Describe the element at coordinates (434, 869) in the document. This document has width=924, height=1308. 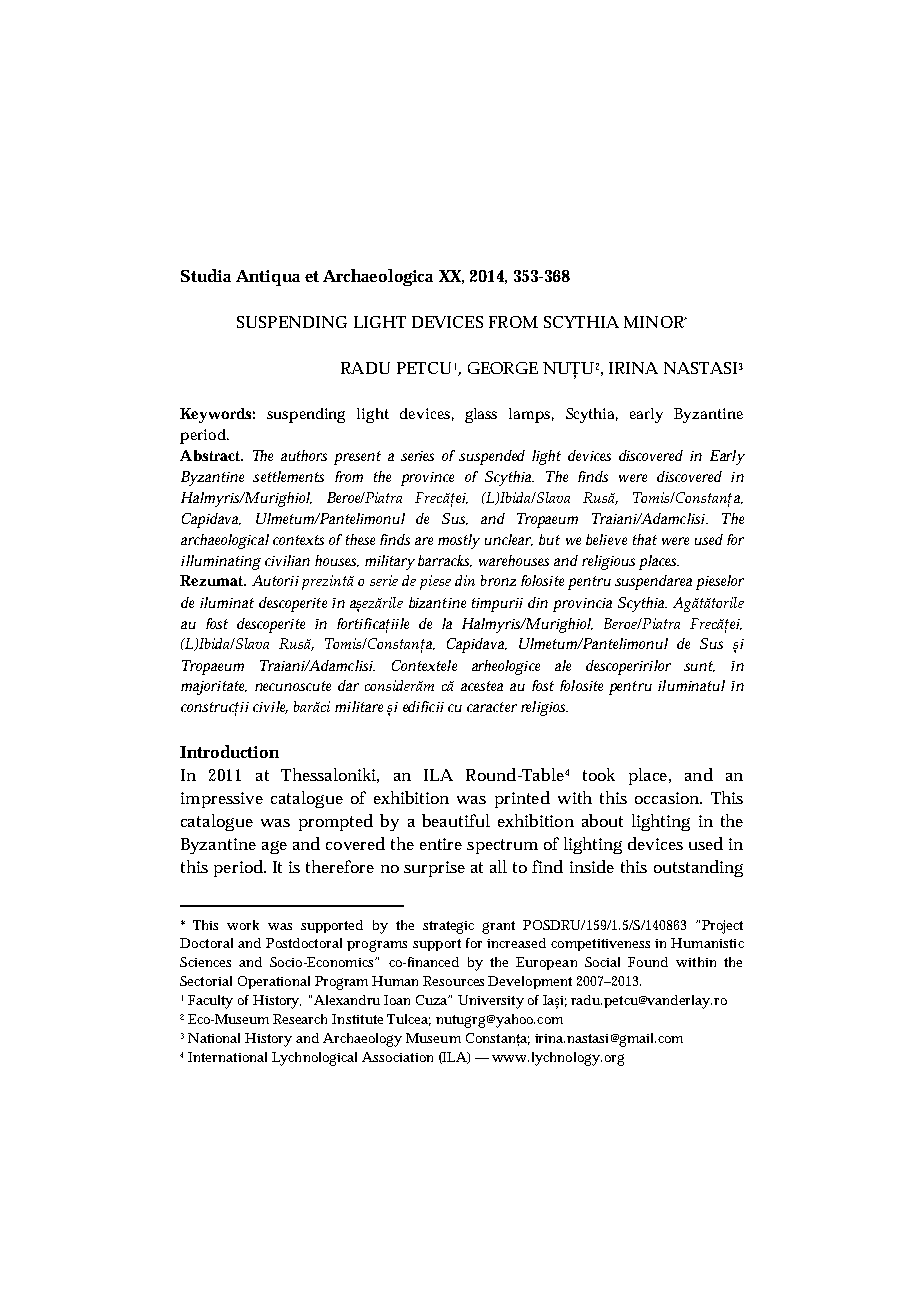
I see `surprise` at that location.
